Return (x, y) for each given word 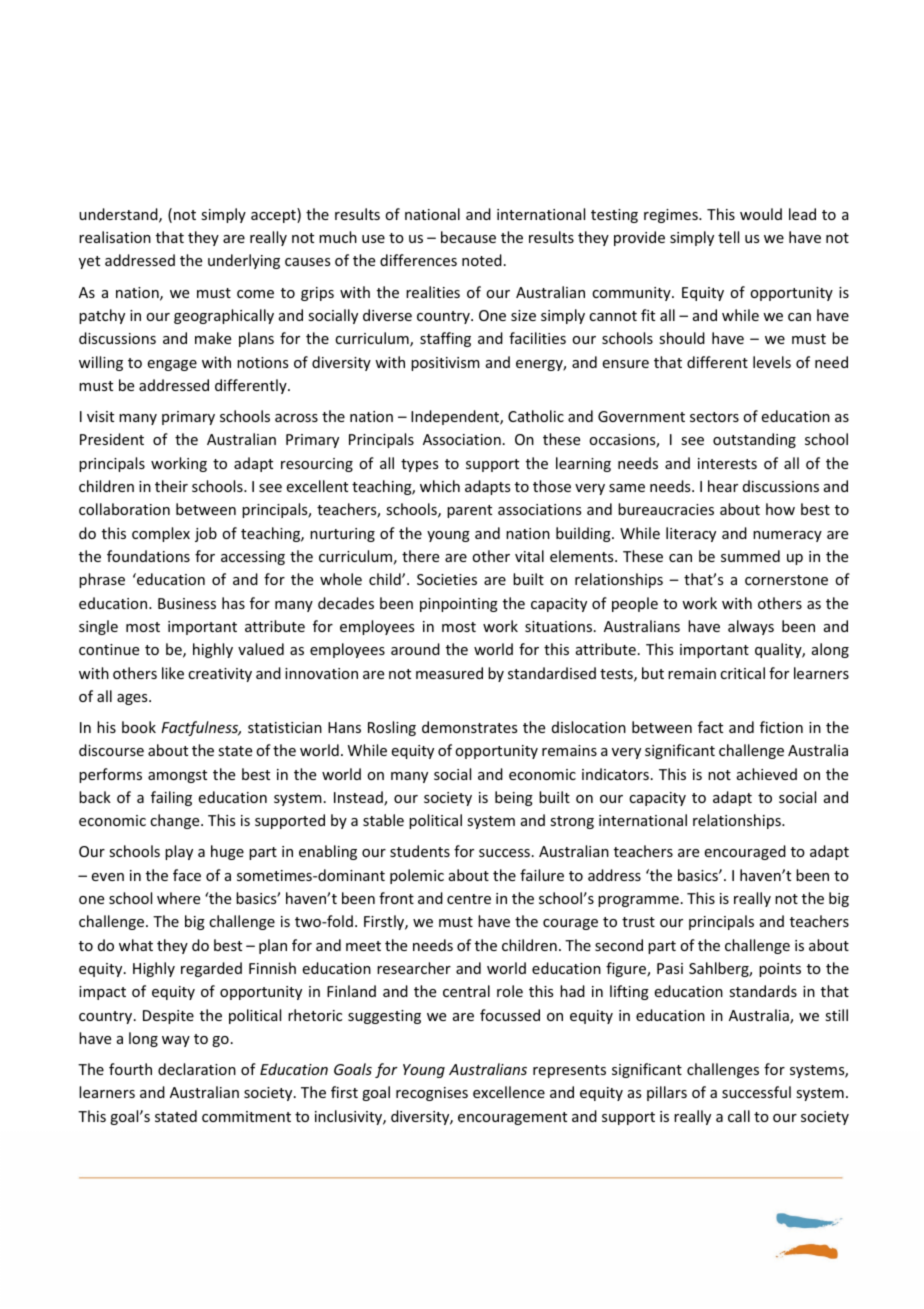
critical (742, 673)
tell (728, 237)
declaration (197, 1069)
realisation (115, 237)
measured (449, 673)
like (173, 673)
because (468, 237)
